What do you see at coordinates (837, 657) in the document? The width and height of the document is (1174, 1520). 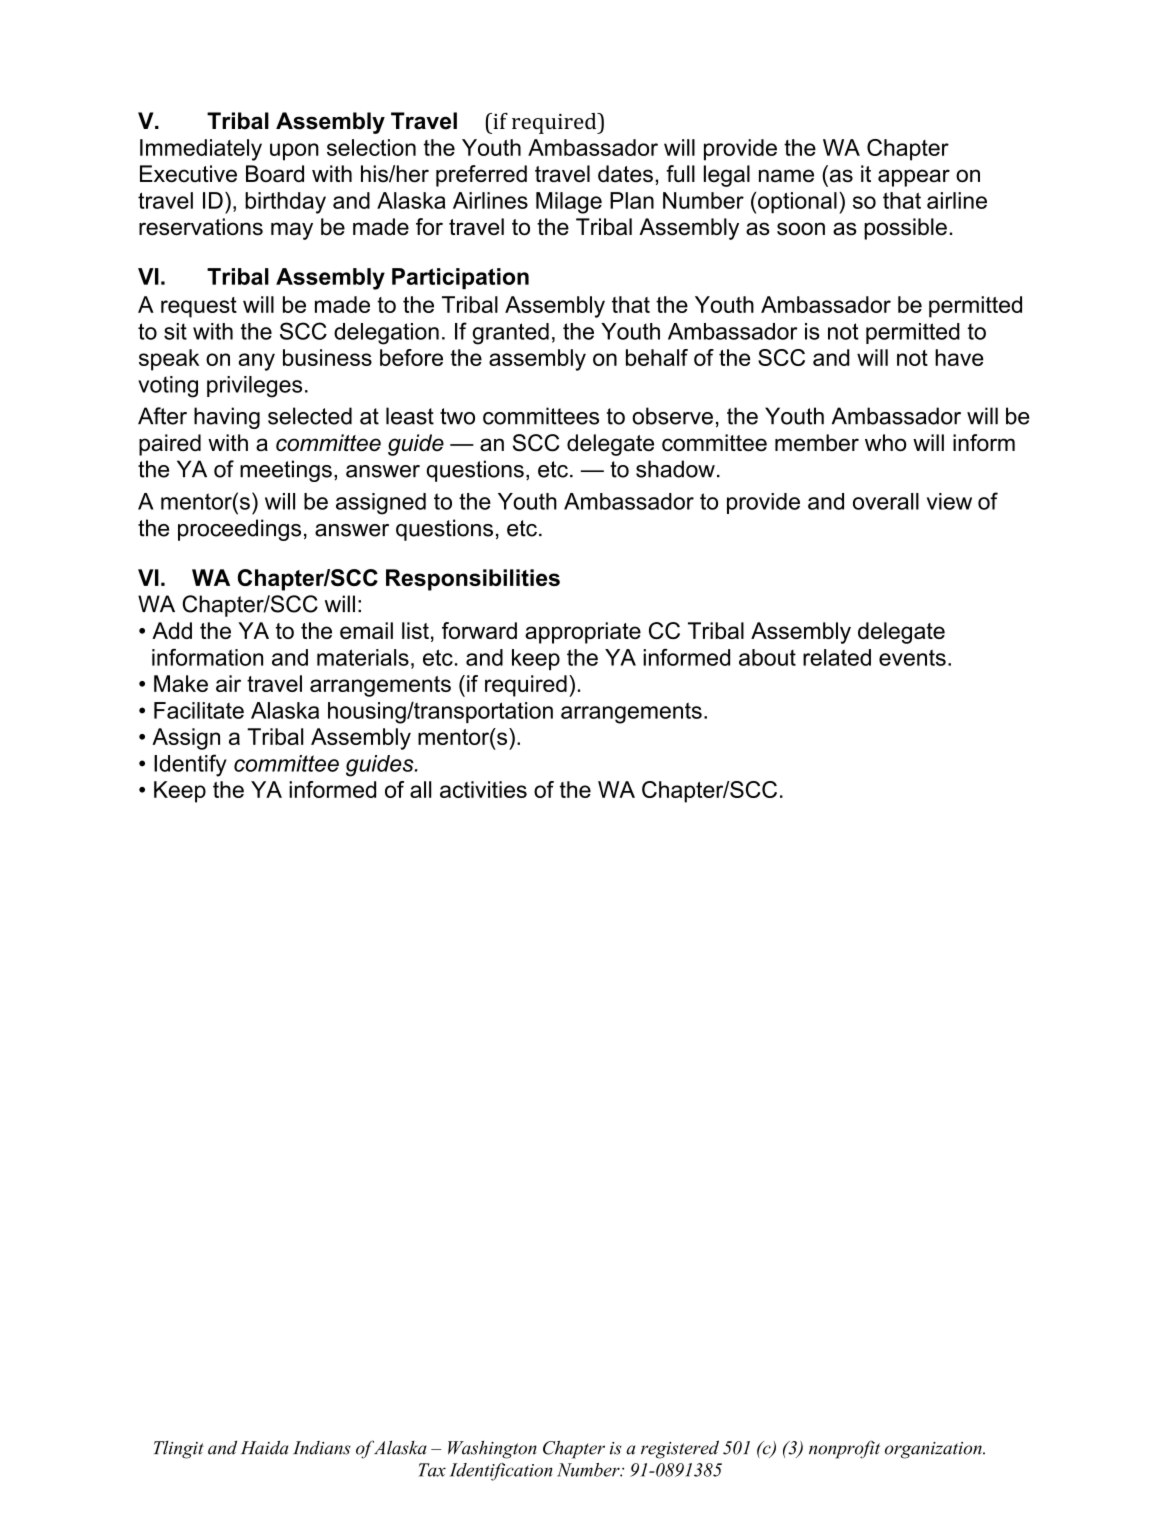 I see `related` at bounding box center [837, 657].
